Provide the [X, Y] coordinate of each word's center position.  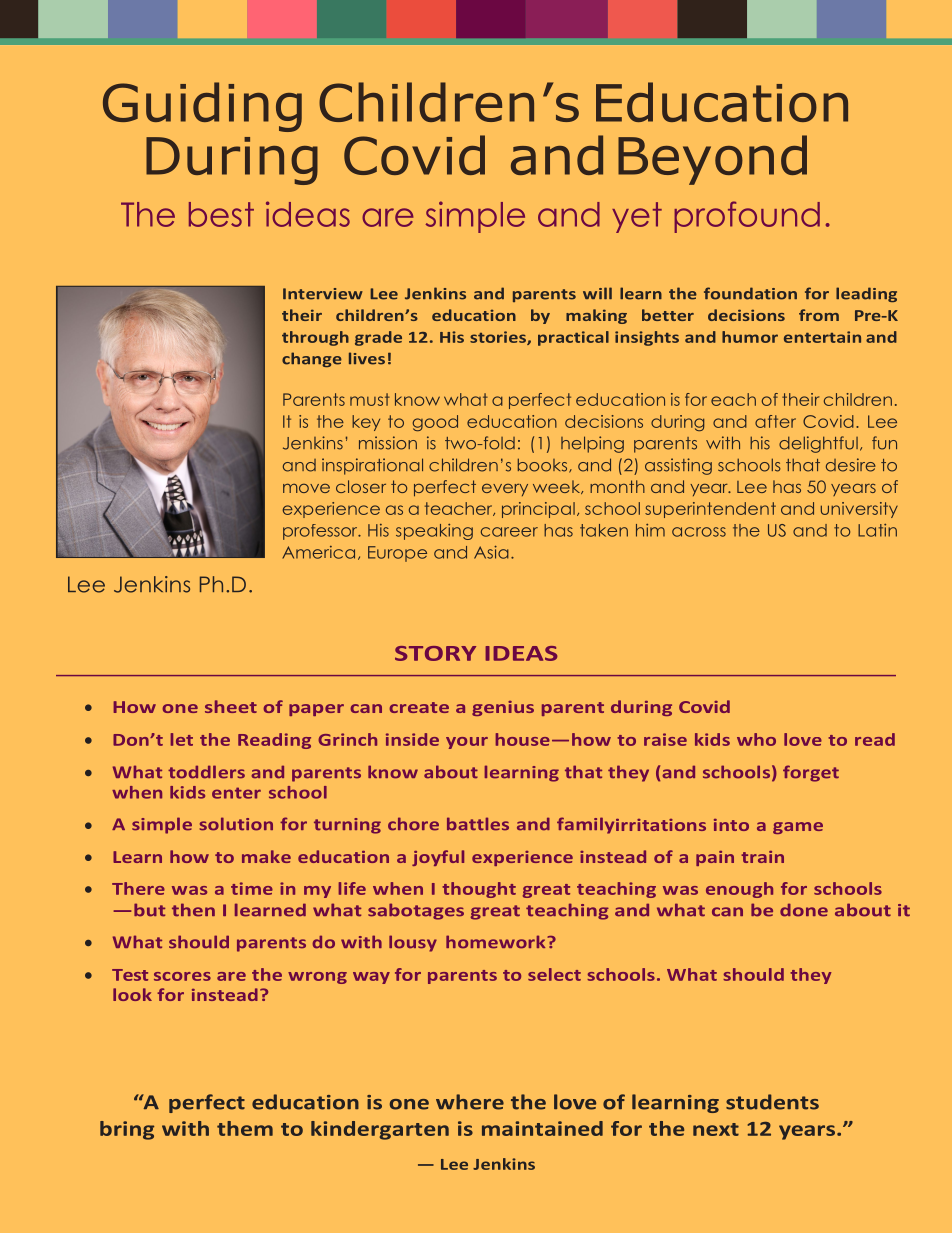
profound [747, 217]
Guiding [202, 107]
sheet [231, 706]
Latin [877, 530]
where [470, 1102]
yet [637, 217]
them [245, 1128]
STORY [435, 653]
